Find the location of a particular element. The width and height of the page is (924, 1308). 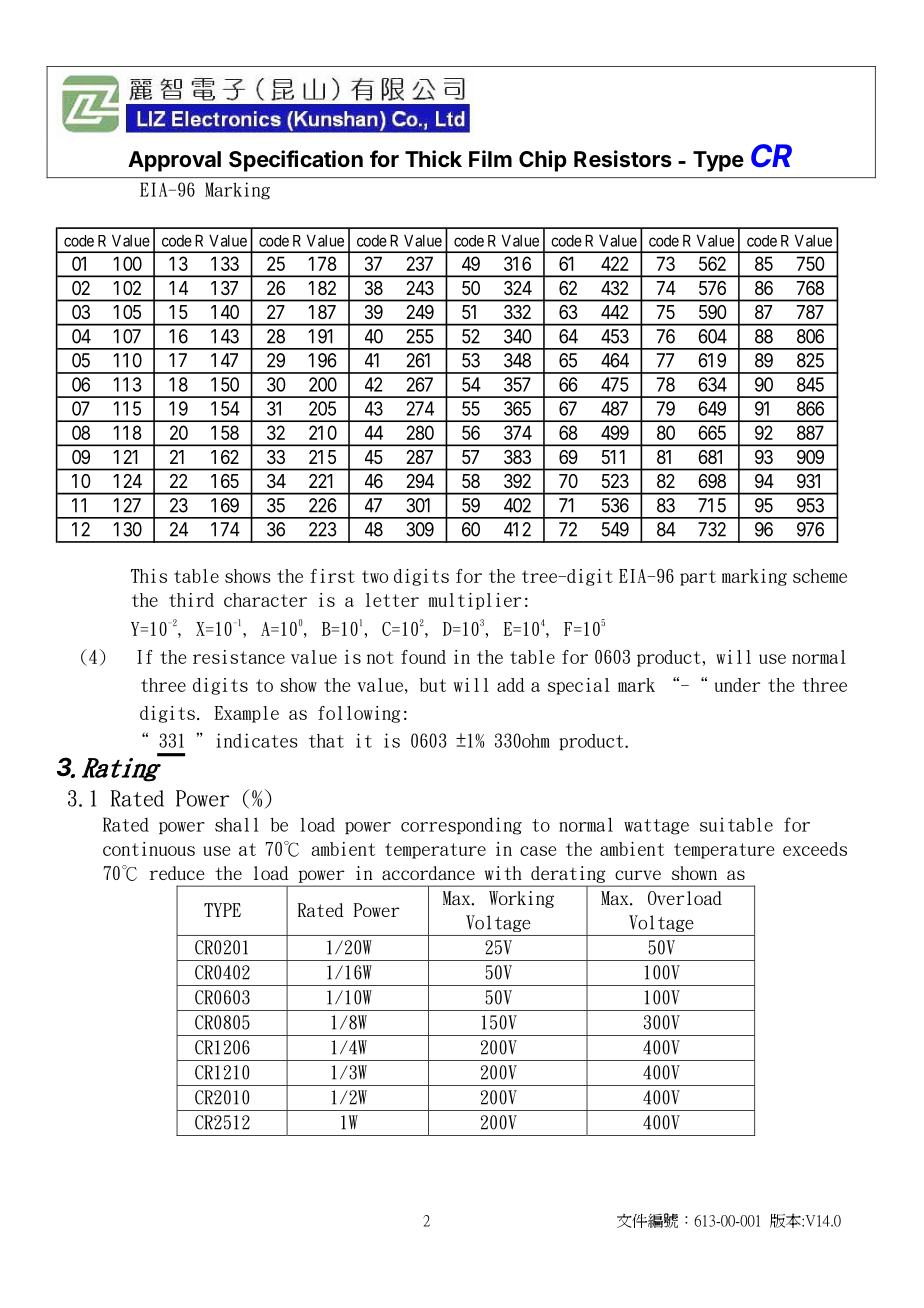

Film is located at coordinates (490, 158).
